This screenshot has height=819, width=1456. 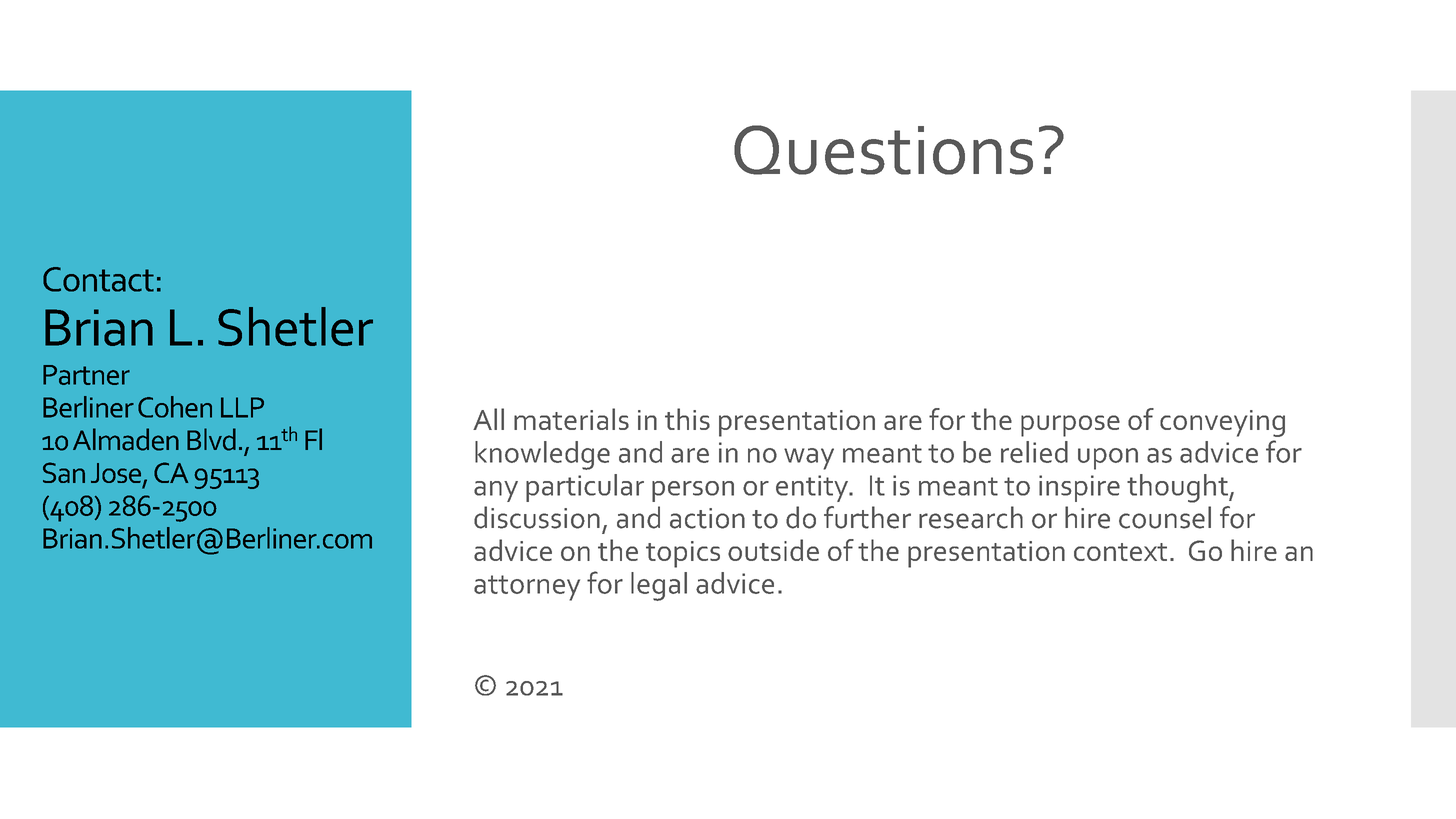 What do you see at coordinates (571, 419) in the screenshot?
I see `materials` at bounding box center [571, 419].
